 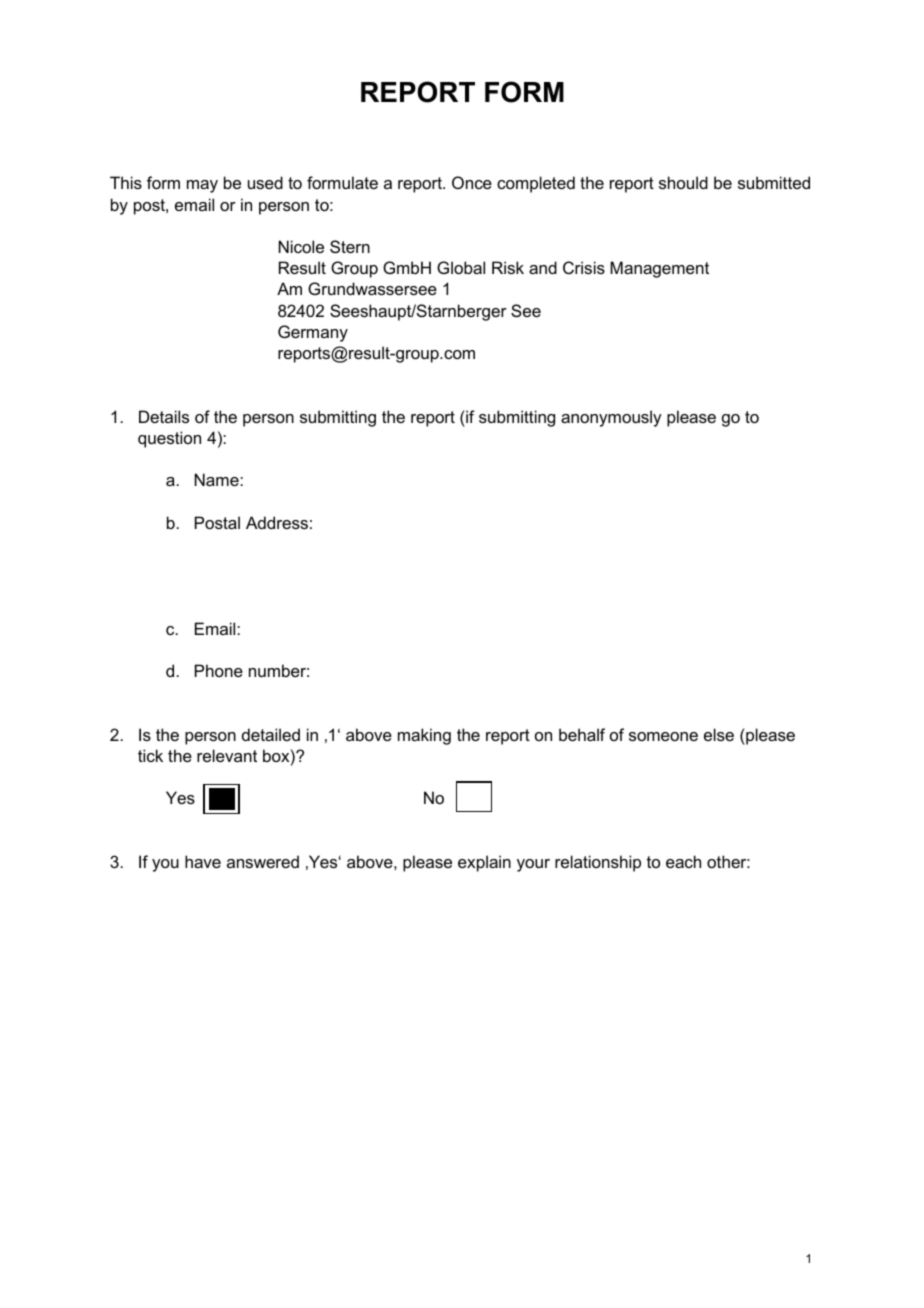 I want to click on making, so click(x=424, y=736).
